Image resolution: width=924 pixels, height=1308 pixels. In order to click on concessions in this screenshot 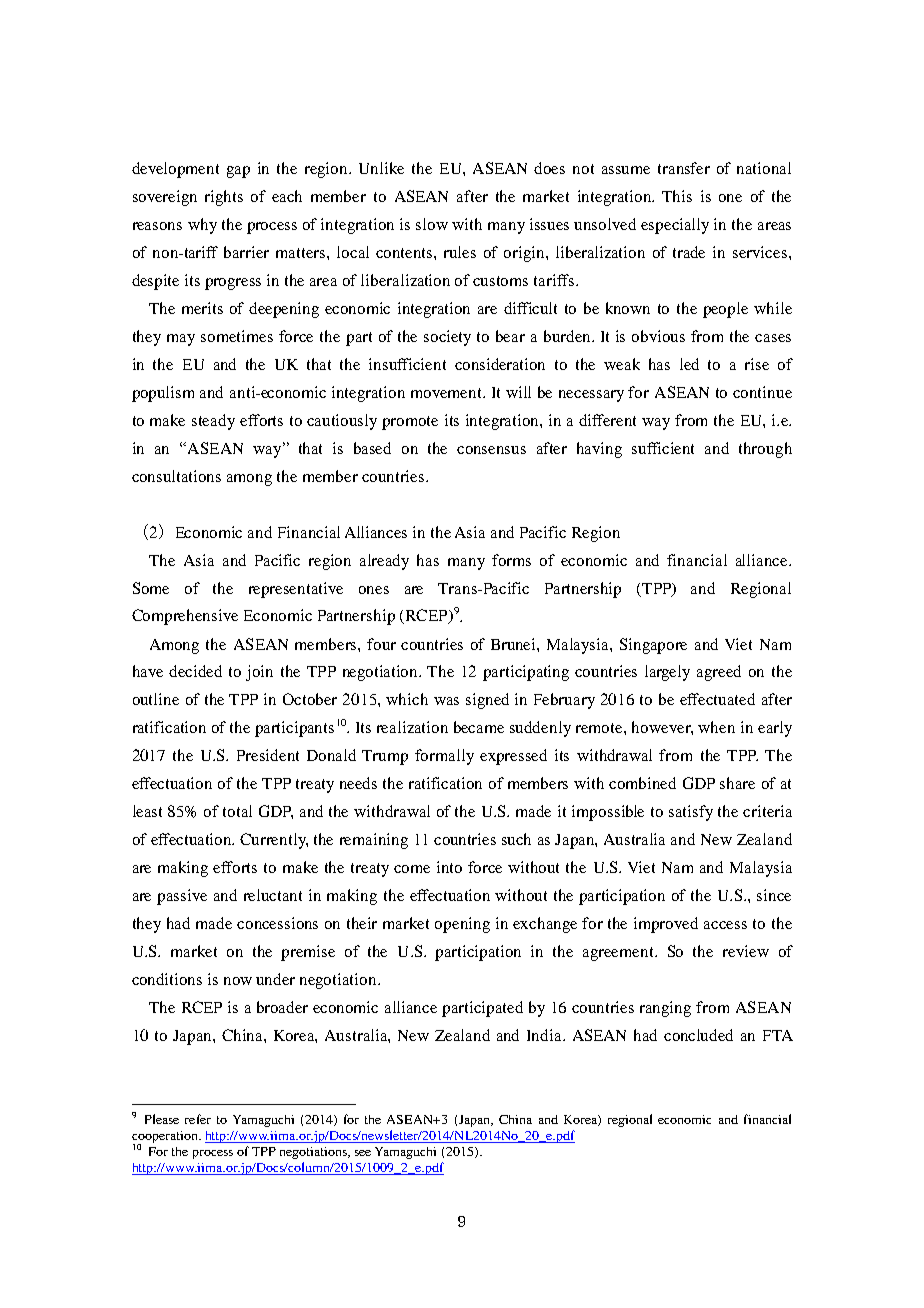, I will do `click(277, 923)`.
